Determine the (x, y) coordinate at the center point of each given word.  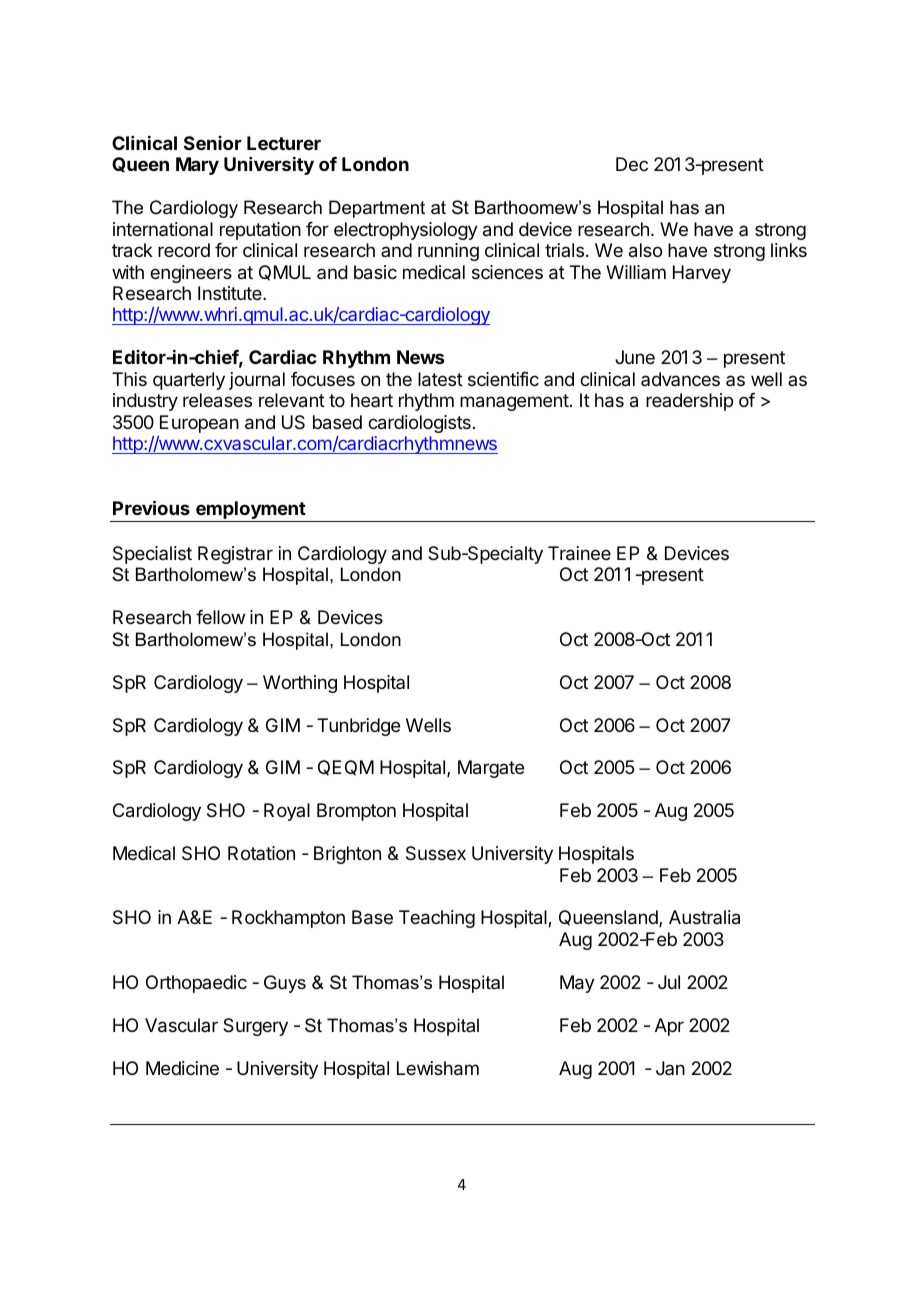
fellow (220, 617)
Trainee (579, 553)
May (577, 984)
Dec (632, 164)
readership (689, 402)
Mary (197, 166)
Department (377, 209)
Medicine (182, 1068)
